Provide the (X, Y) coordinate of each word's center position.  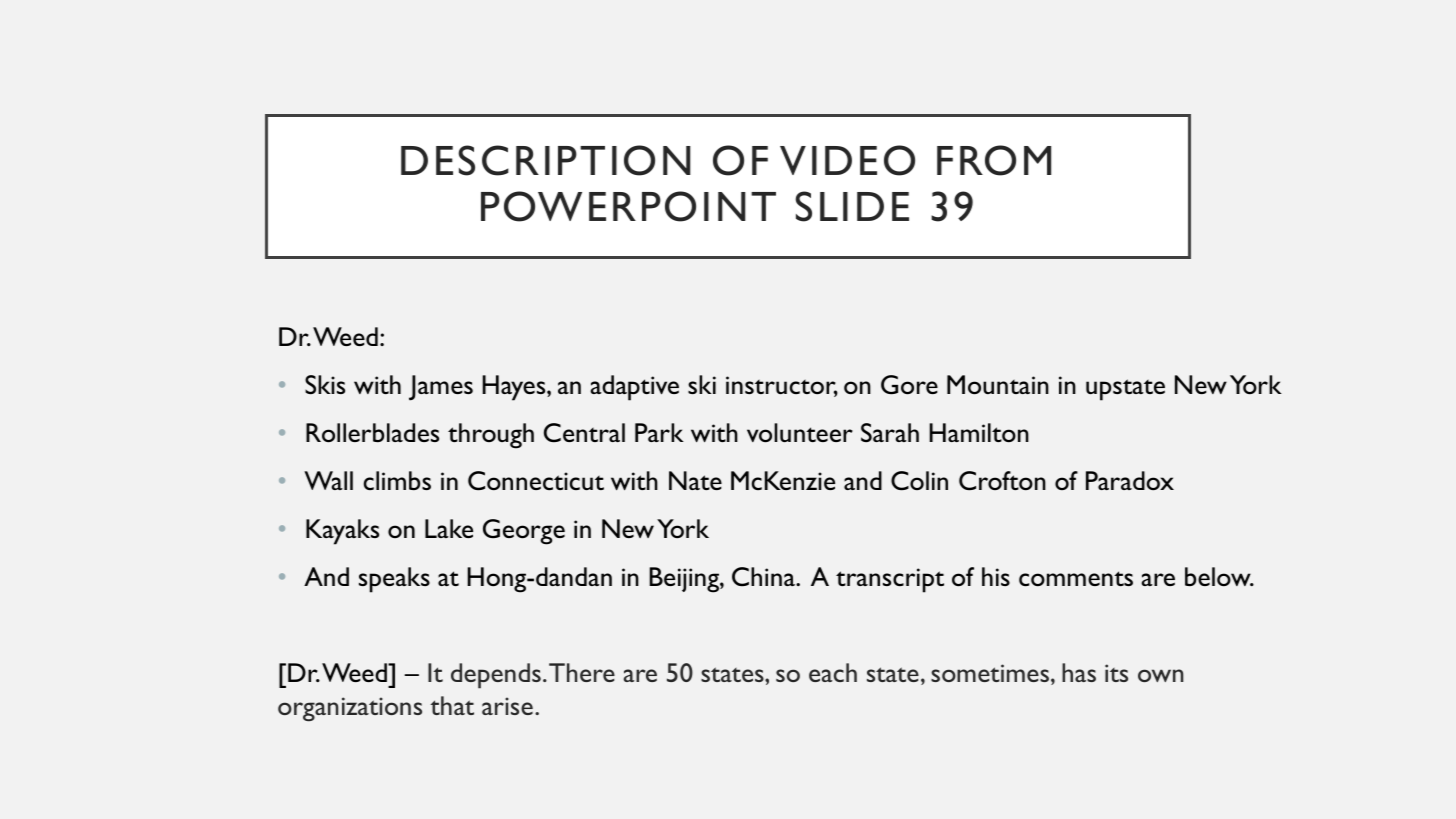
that (452, 705)
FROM (994, 160)
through (491, 436)
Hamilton (979, 432)
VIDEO (847, 160)
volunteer (800, 433)
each (833, 672)
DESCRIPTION (546, 160)
